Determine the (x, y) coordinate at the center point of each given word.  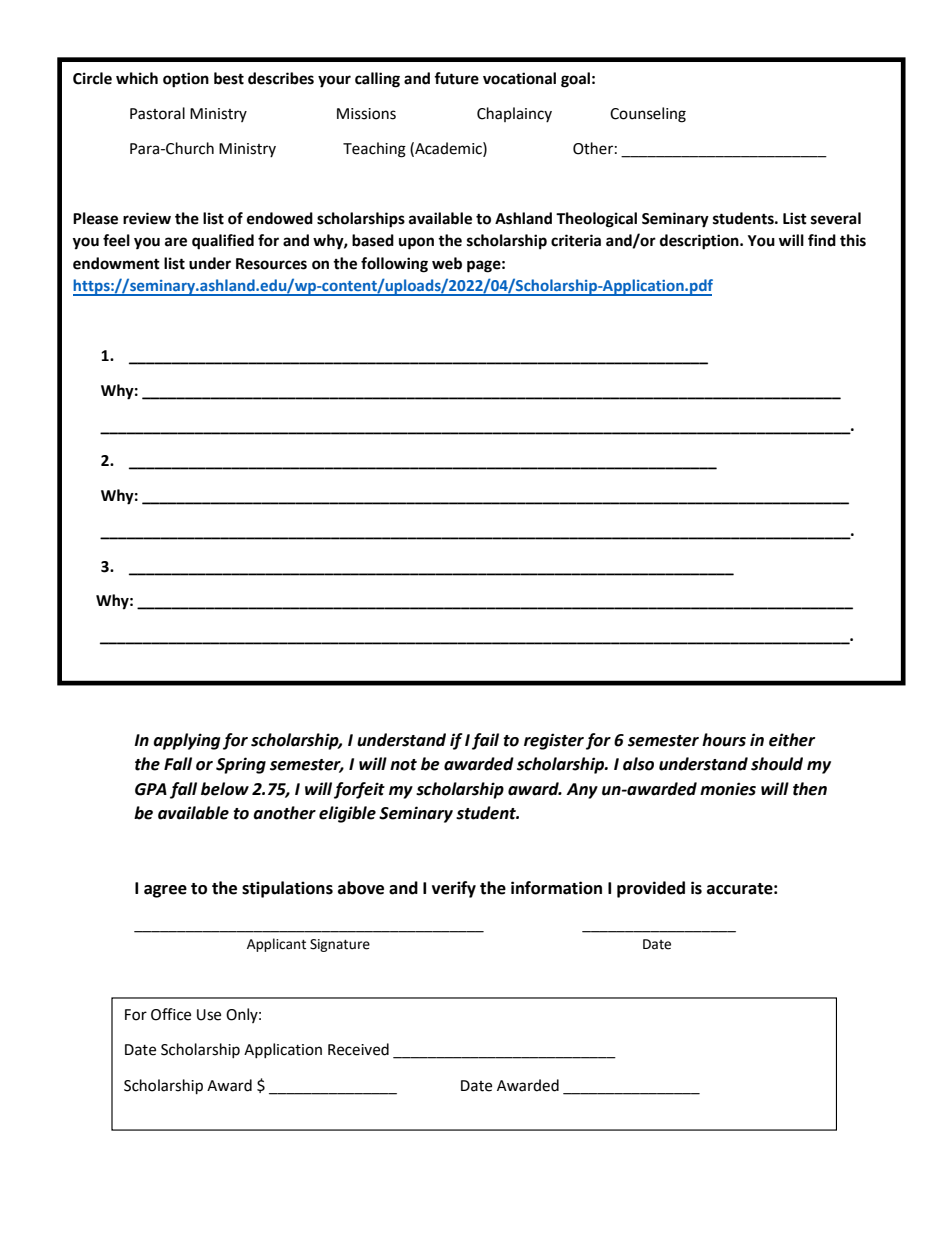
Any (582, 791)
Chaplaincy (514, 114)
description (700, 242)
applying (186, 741)
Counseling (648, 115)
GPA (151, 789)
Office (171, 1014)
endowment (116, 263)
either (792, 740)
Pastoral (157, 113)
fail (485, 741)
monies (728, 789)
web (447, 263)
